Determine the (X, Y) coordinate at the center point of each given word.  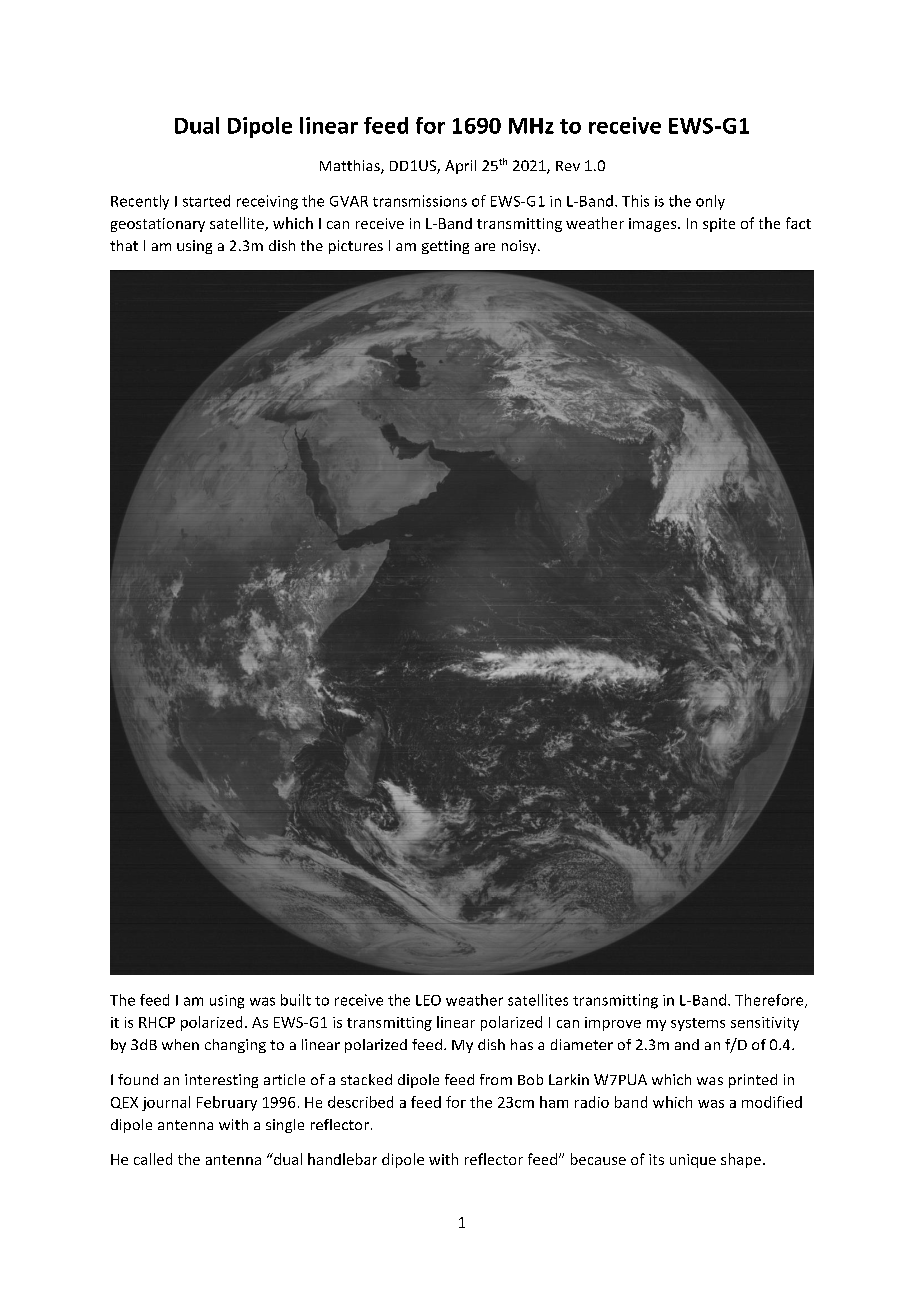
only (710, 202)
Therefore (770, 1001)
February (227, 1103)
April (460, 167)
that (124, 245)
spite (719, 225)
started (206, 201)
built (296, 1000)
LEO (428, 1000)
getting (445, 247)
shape (741, 1160)
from (496, 1079)
